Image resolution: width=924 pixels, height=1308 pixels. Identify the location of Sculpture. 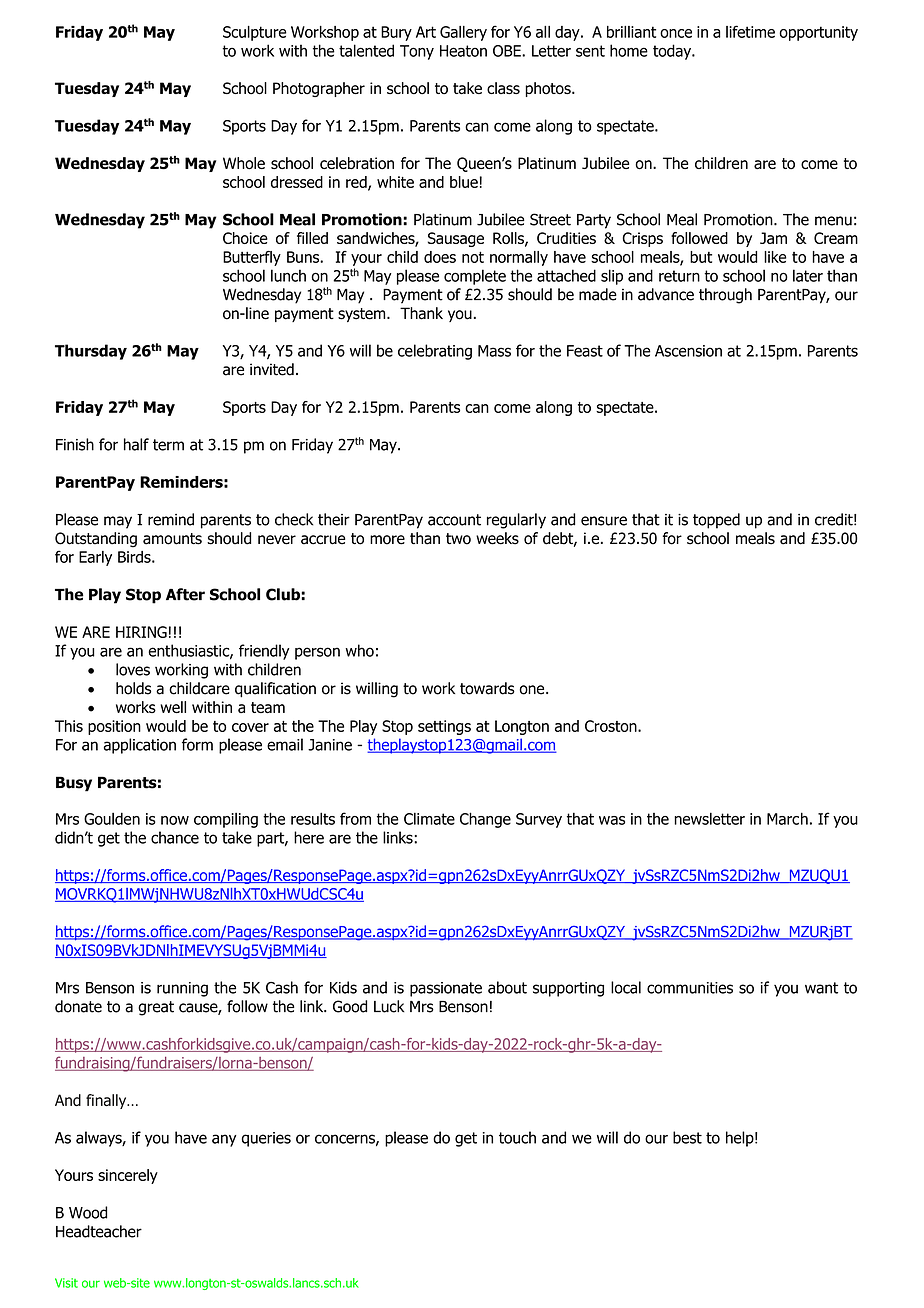
(255, 33).
